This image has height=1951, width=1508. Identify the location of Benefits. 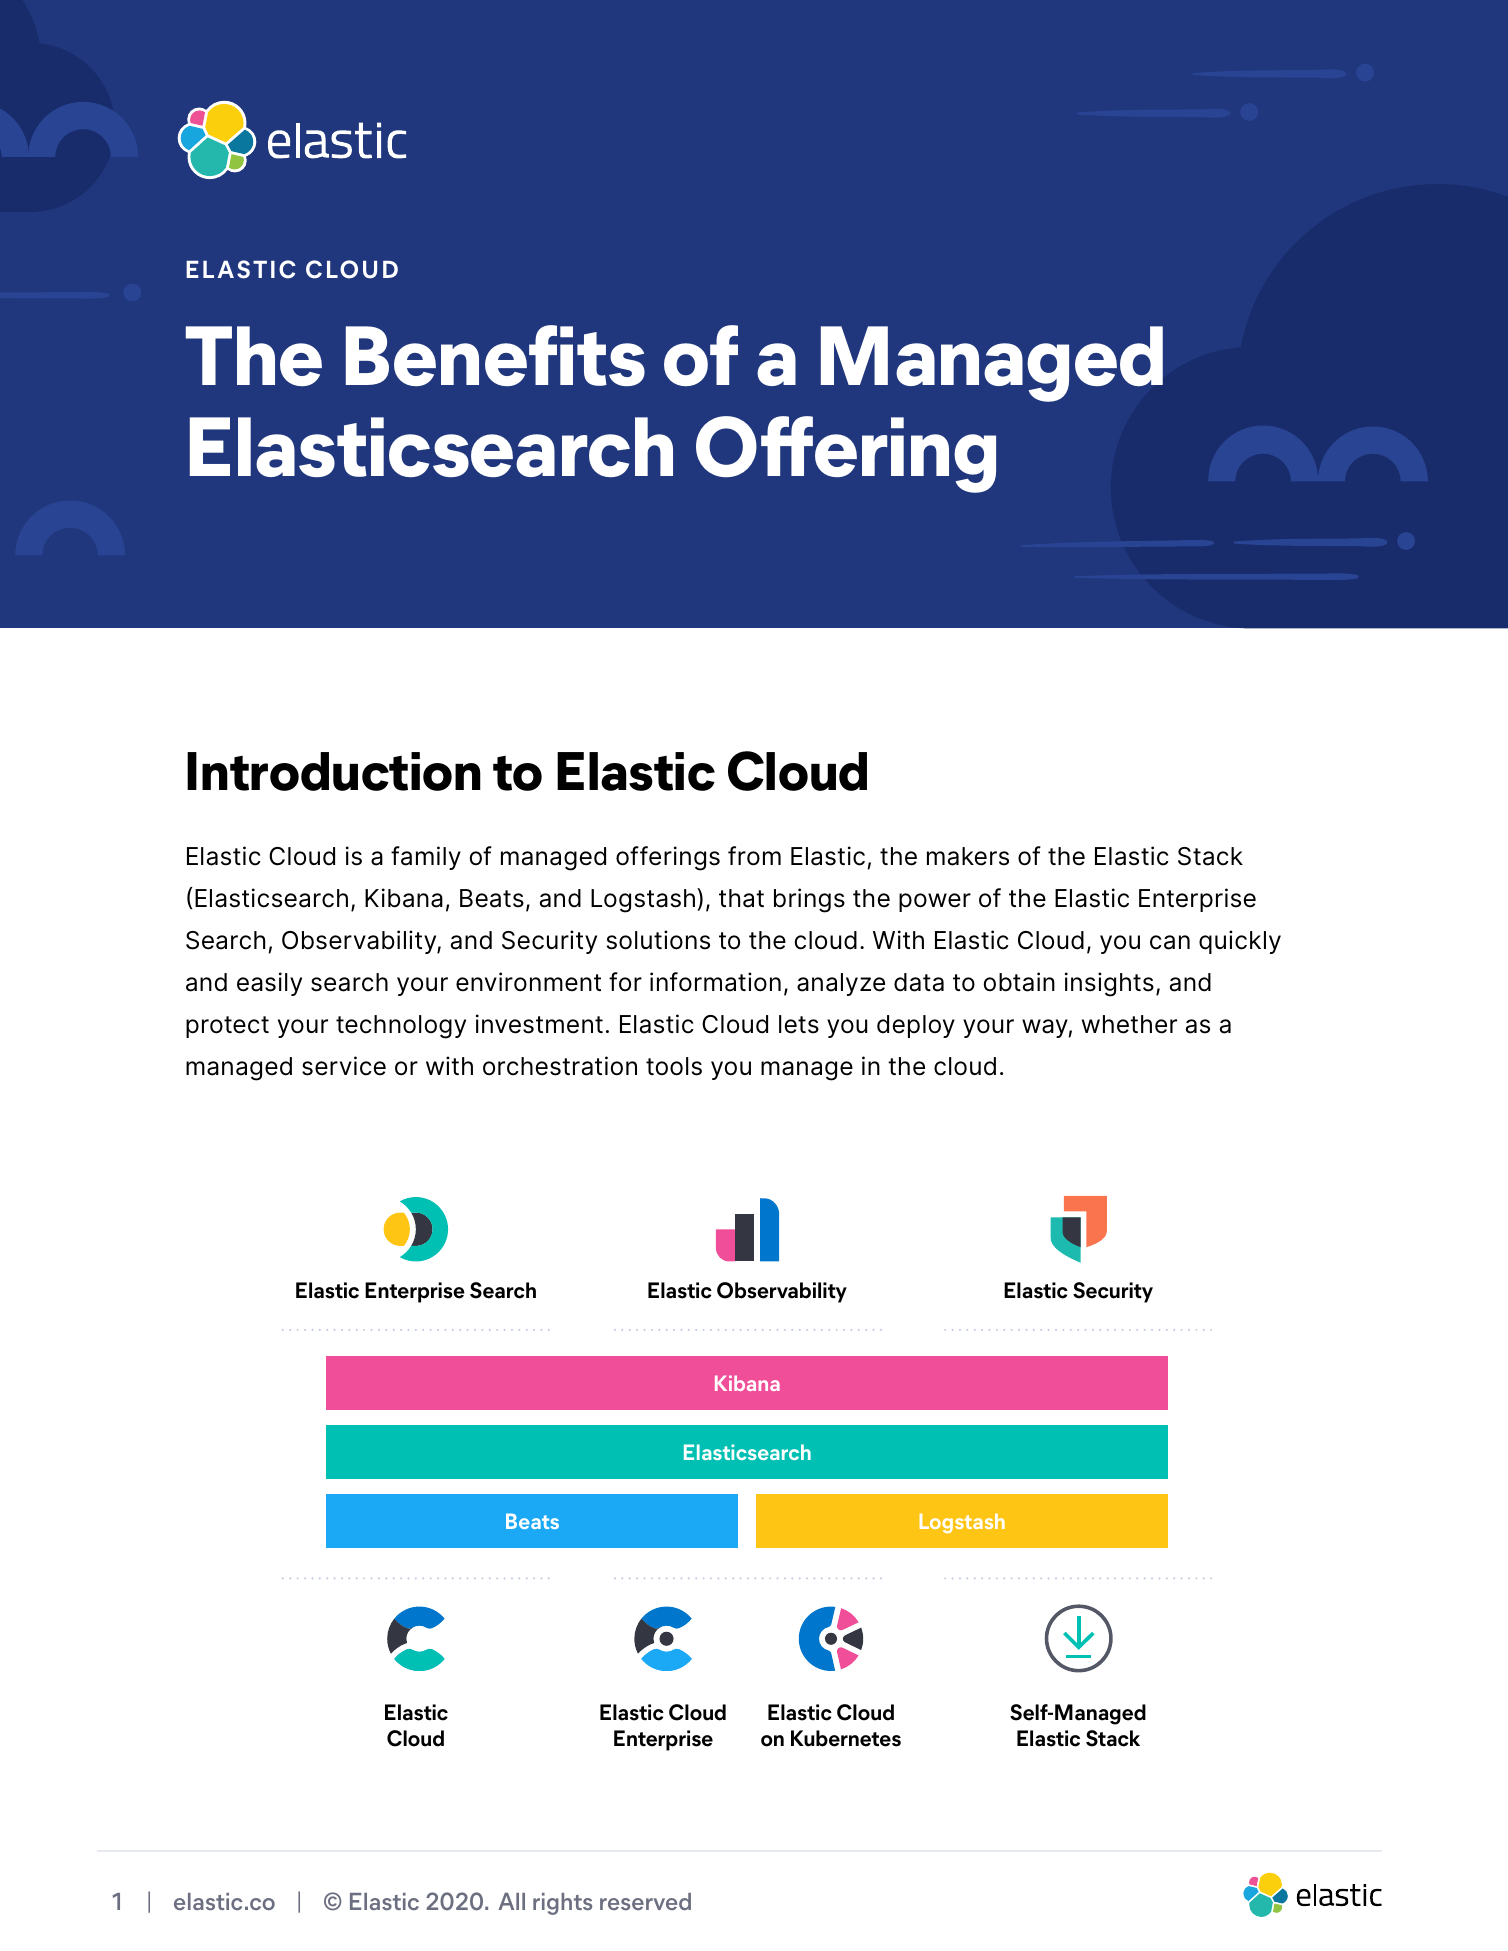
(495, 355).
